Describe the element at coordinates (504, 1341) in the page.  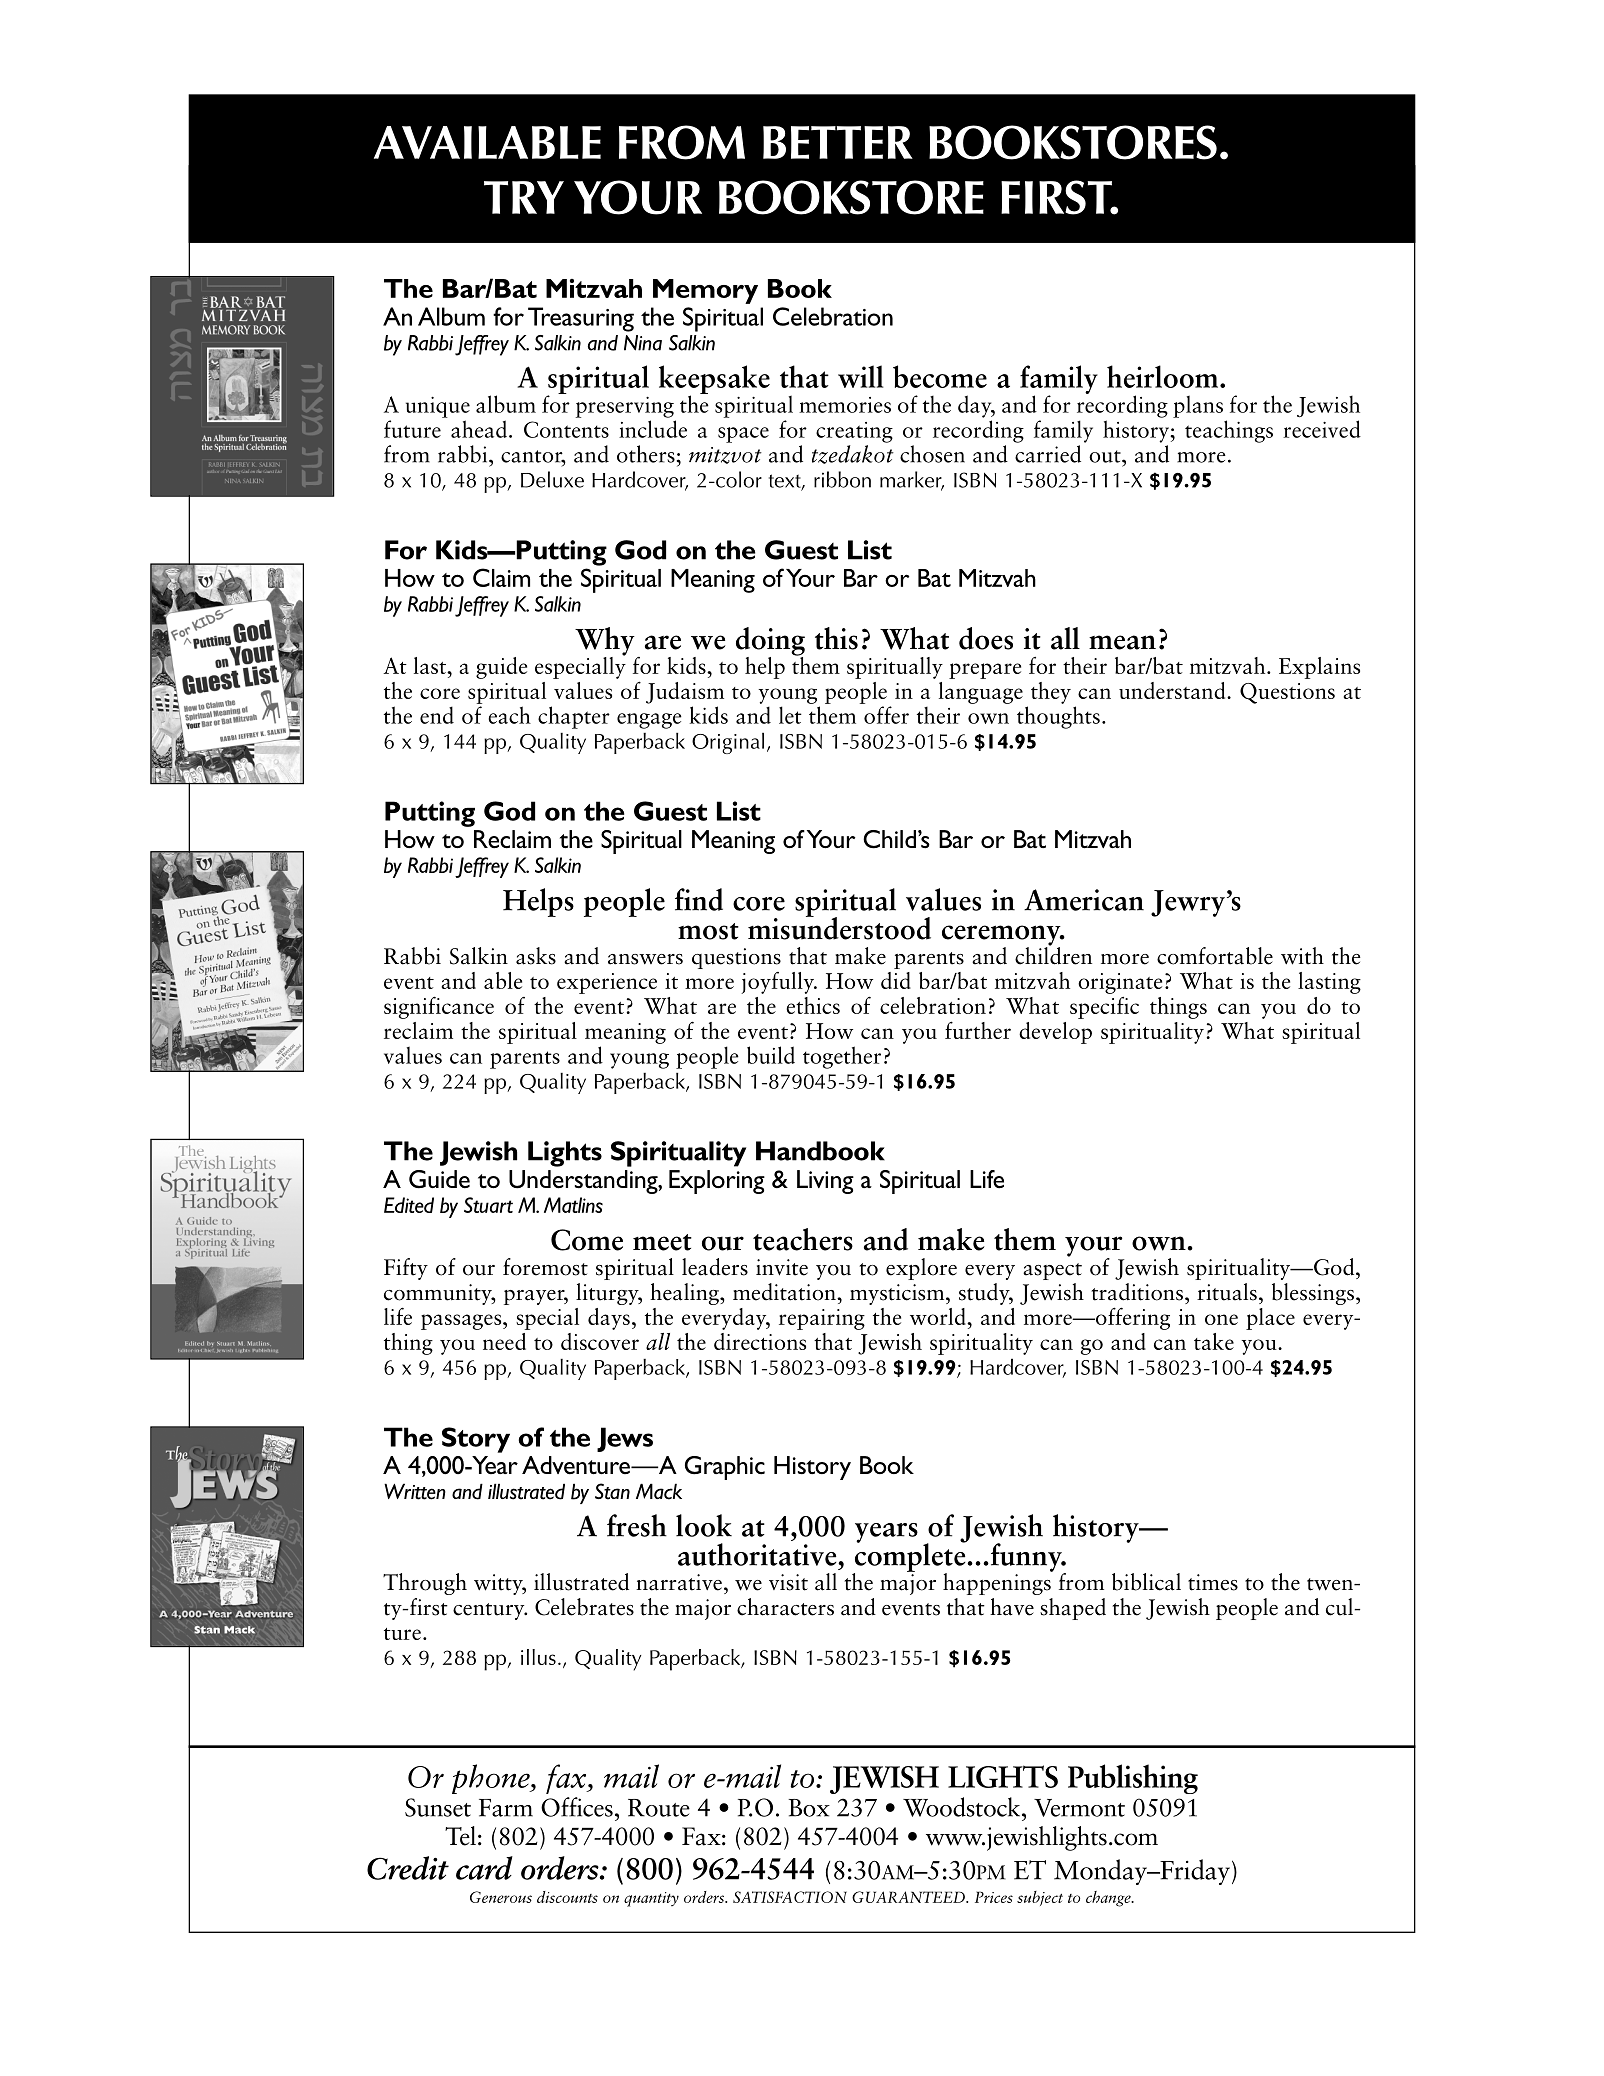
I see `need` at that location.
